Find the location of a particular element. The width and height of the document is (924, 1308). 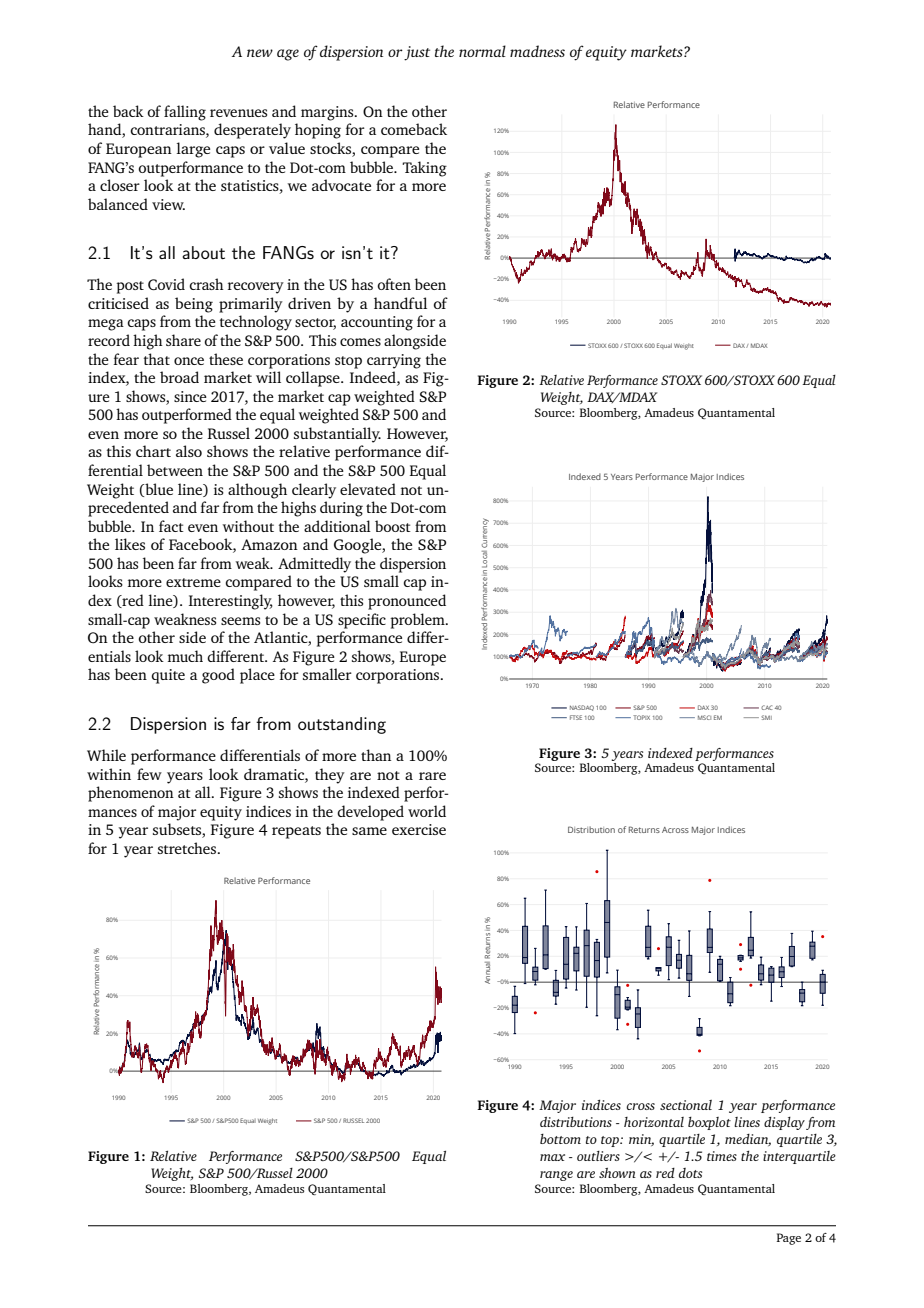

just is located at coordinates (417, 53).
